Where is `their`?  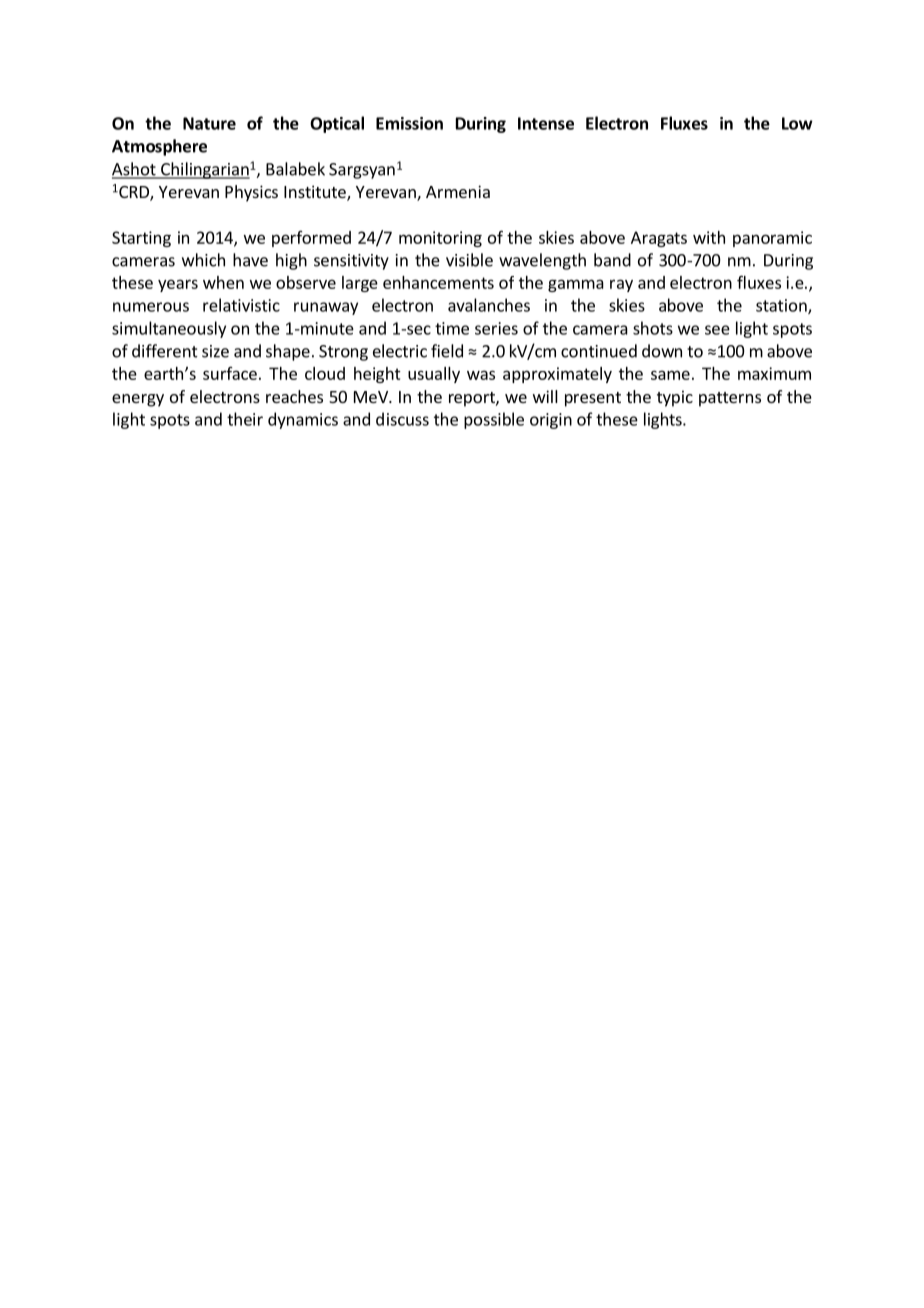
their is located at coordinates (245, 419).
